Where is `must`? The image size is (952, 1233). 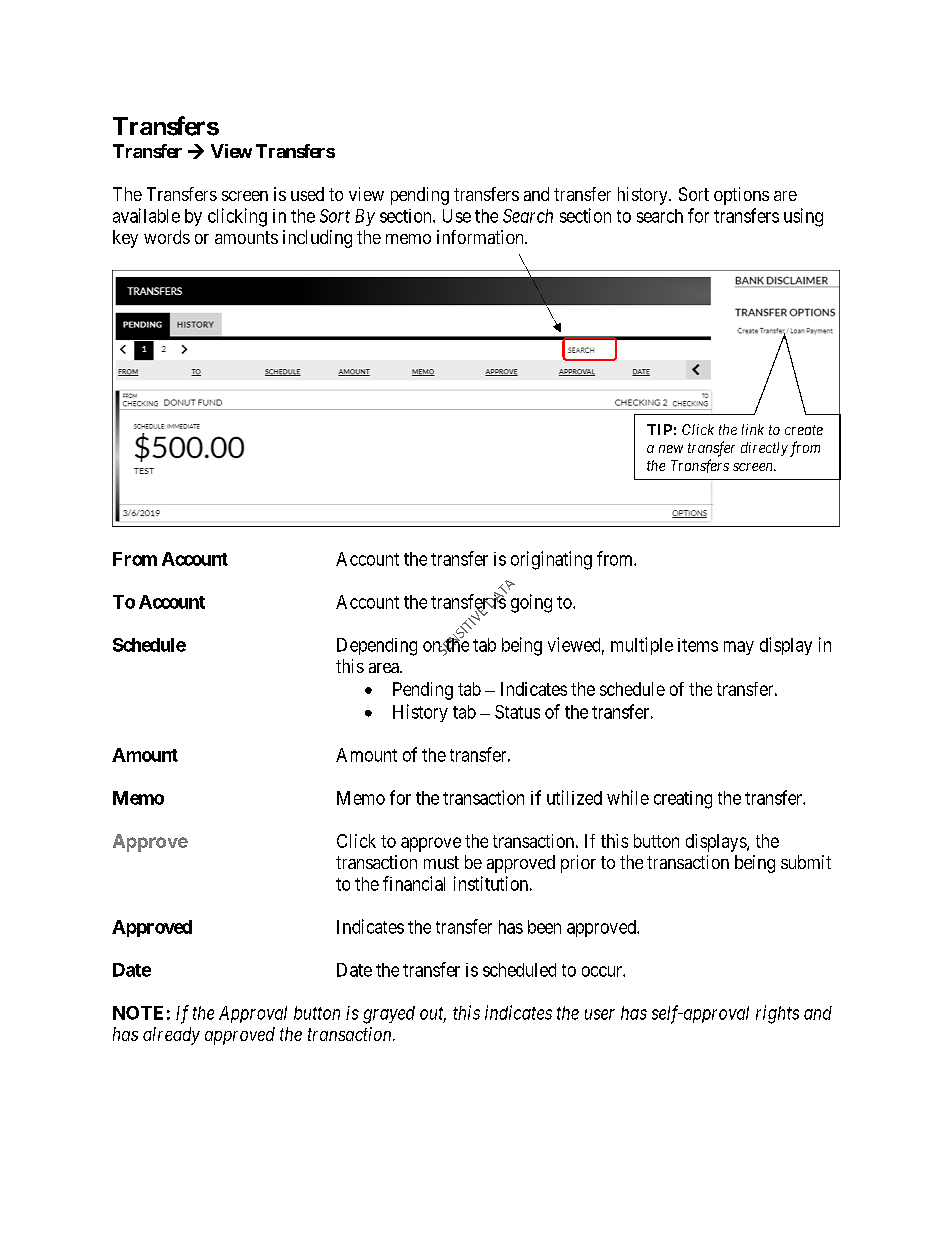 must is located at coordinates (441, 862).
